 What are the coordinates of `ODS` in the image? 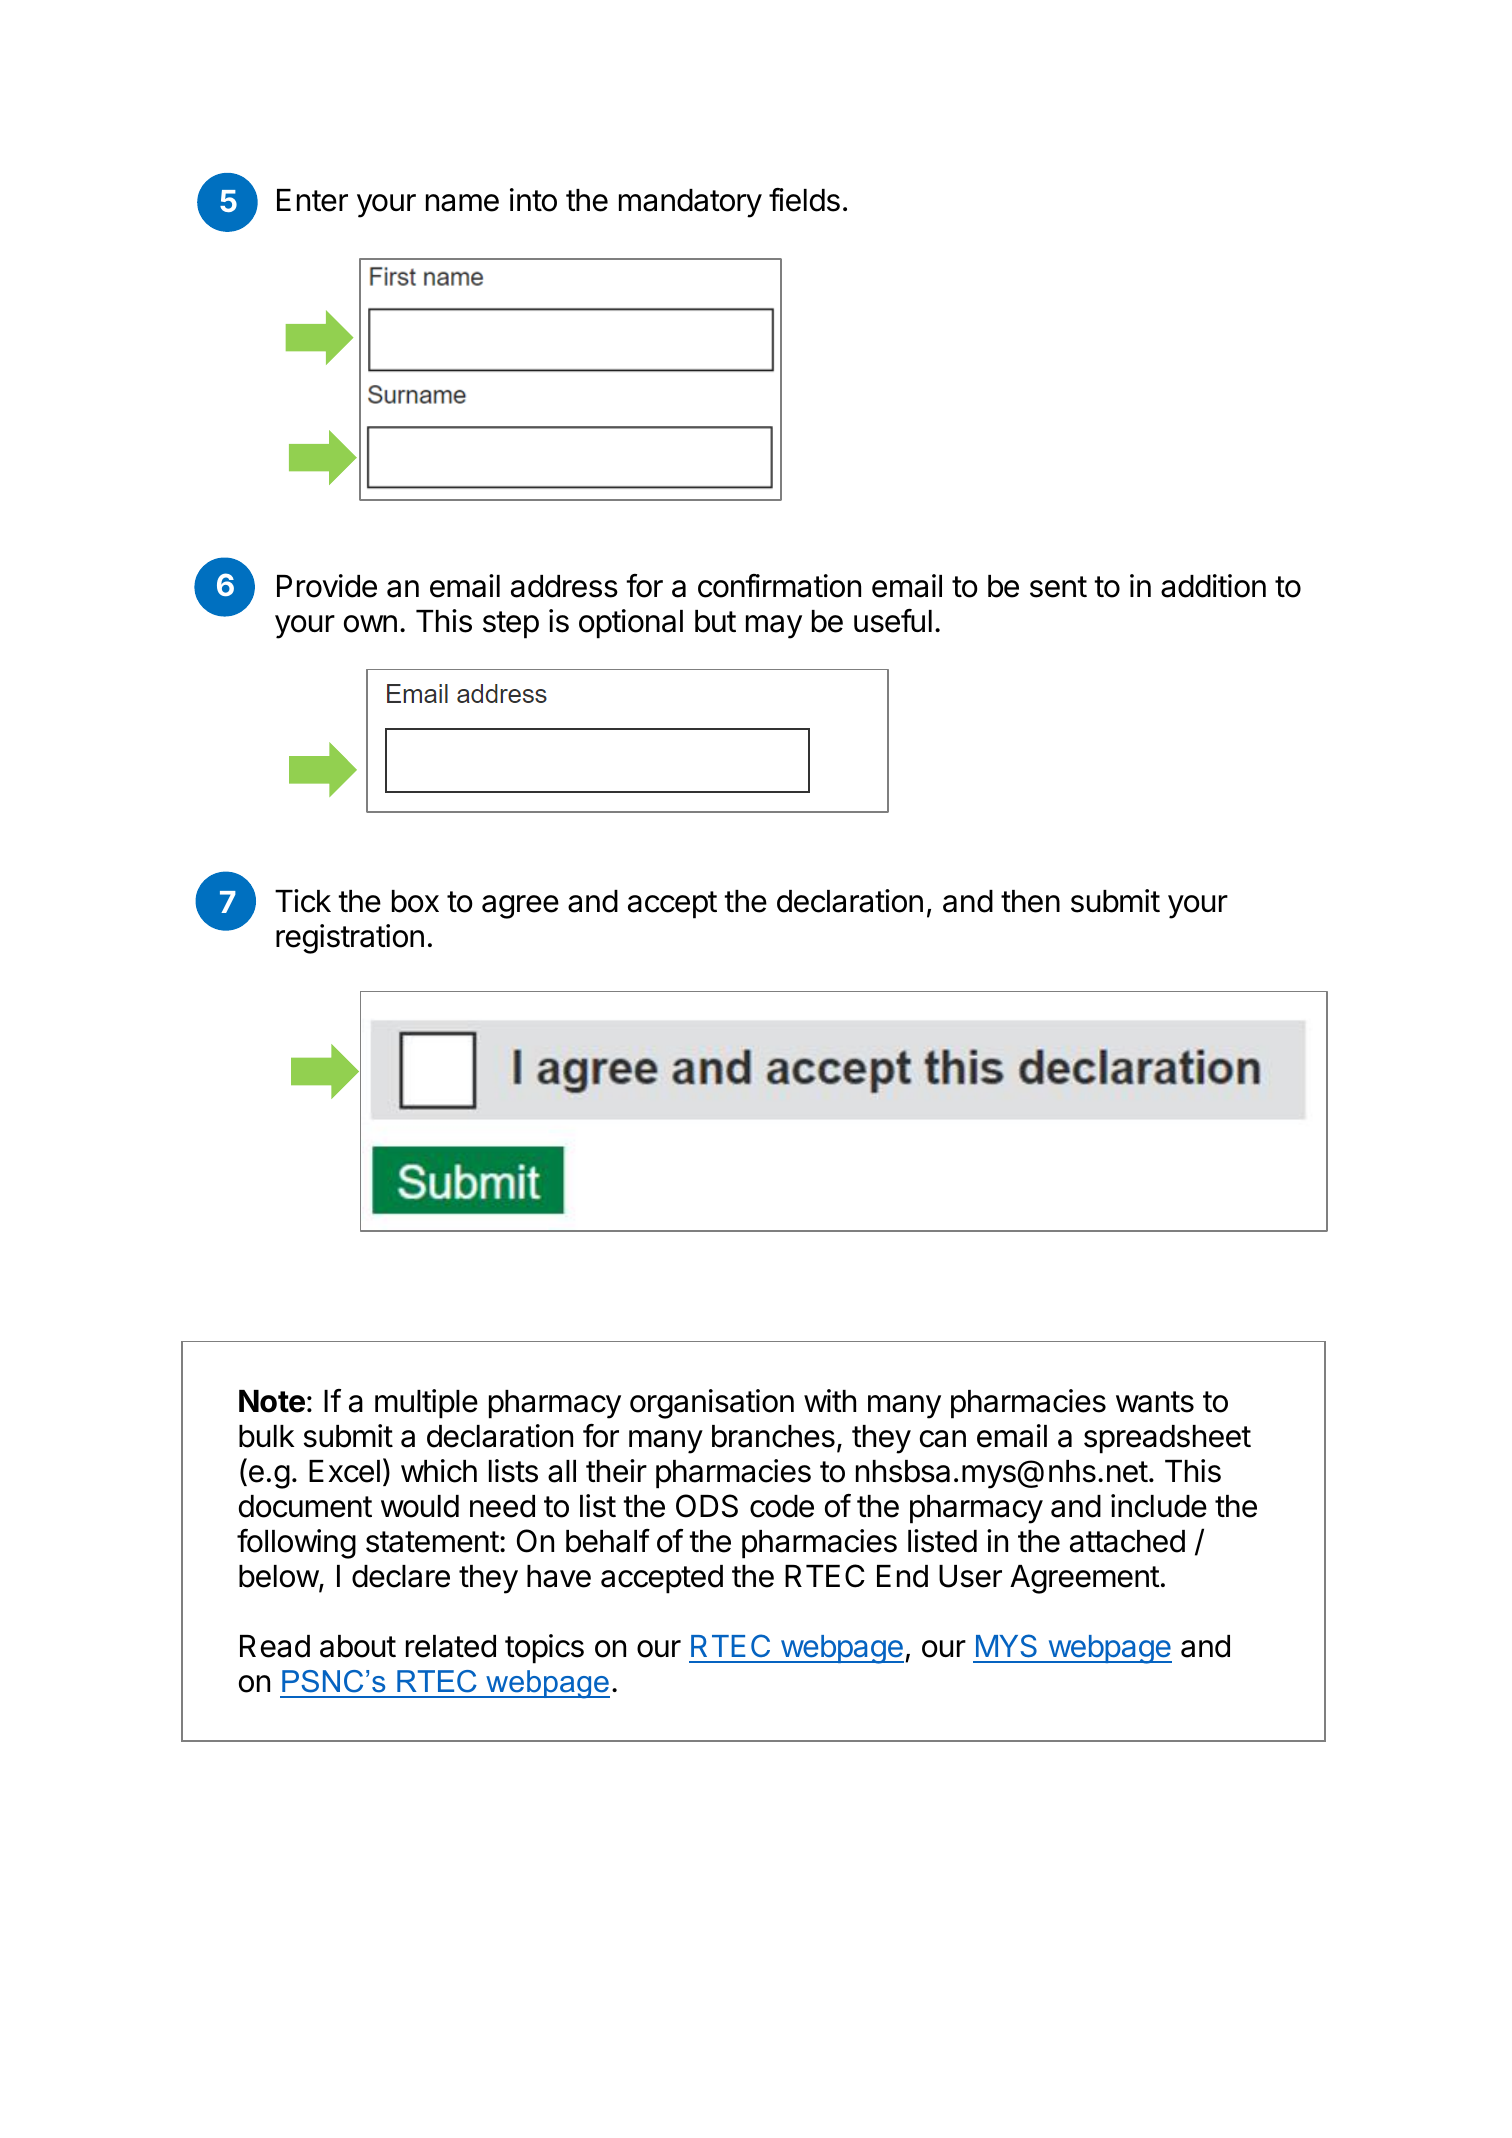 It's located at (707, 1506).
